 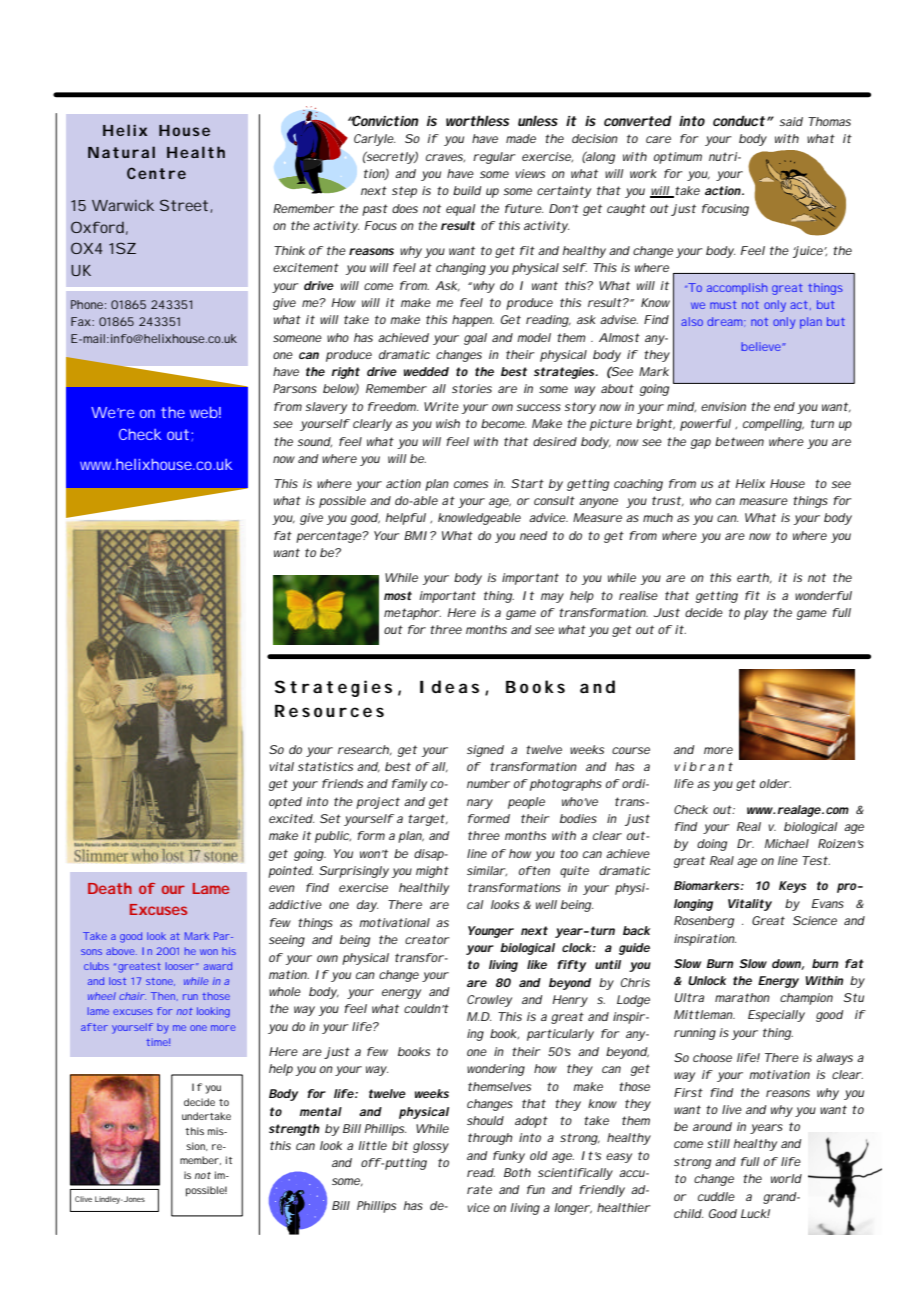 What do you see at coordinates (449, 686) in the screenshot?
I see `Ideas` at bounding box center [449, 686].
